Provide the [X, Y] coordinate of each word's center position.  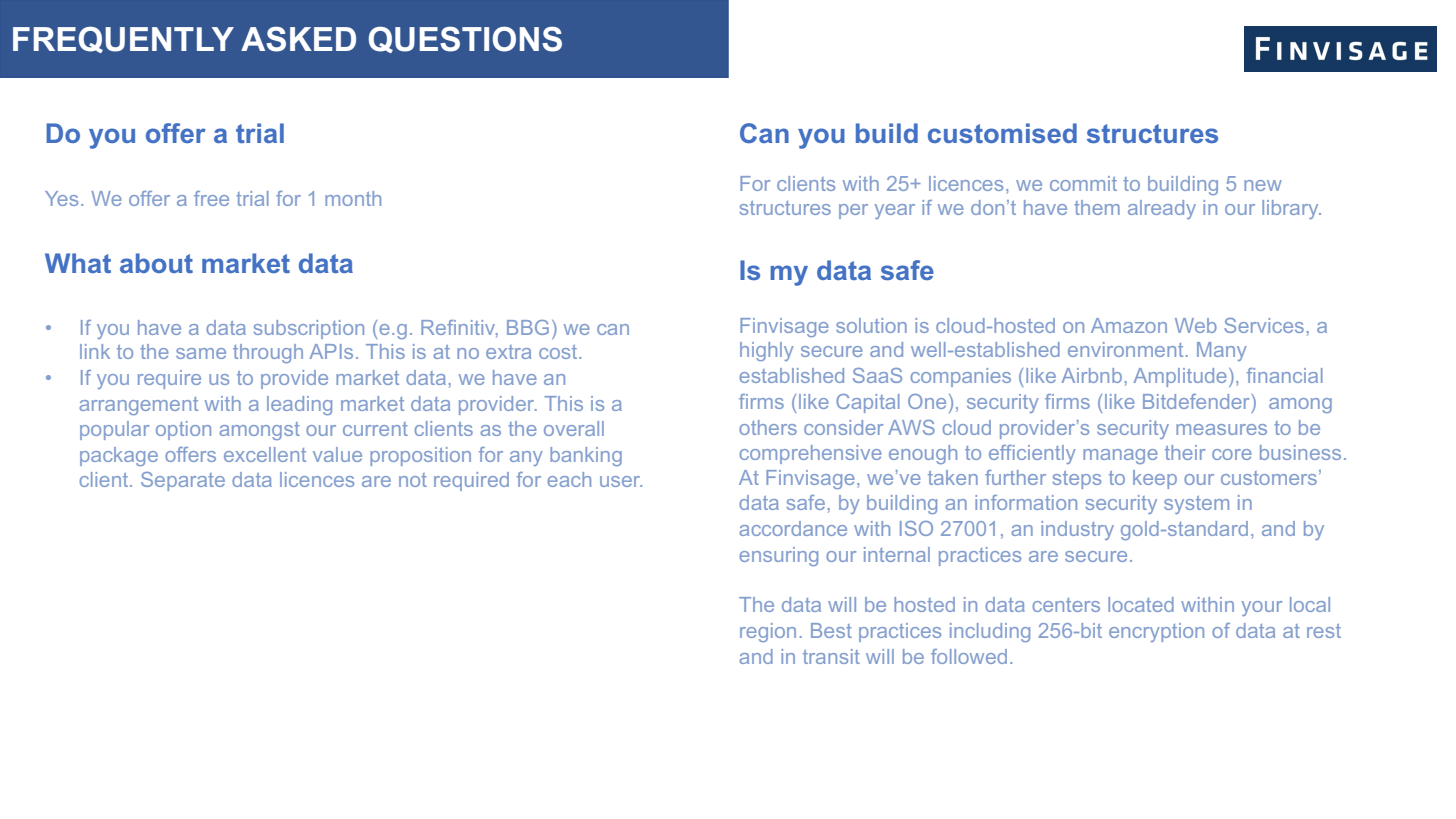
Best [831, 630]
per [853, 211]
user [621, 481]
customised [1002, 133]
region [768, 632]
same [201, 353]
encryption [1156, 632]
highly [767, 351]
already [1162, 209]
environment [1125, 349]
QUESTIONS [465, 39]
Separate [183, 481]
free [211, 198]
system [1196, 505]
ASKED [298, 39]
